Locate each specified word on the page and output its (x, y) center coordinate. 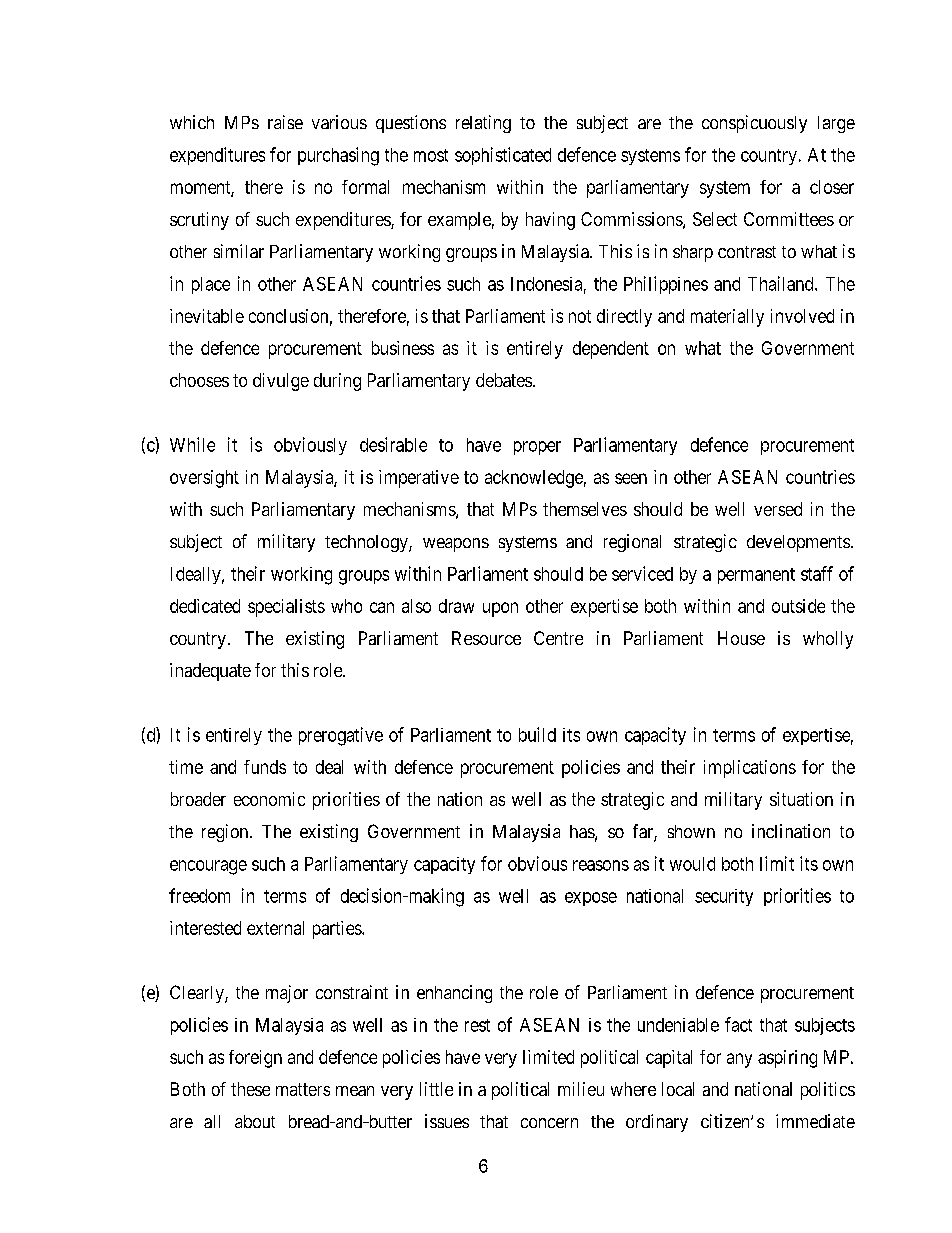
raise (285, 122)
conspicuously (754, 124)
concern (549, 1123)
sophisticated (503, 156)
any (739, 1060)
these (250, 1089)
